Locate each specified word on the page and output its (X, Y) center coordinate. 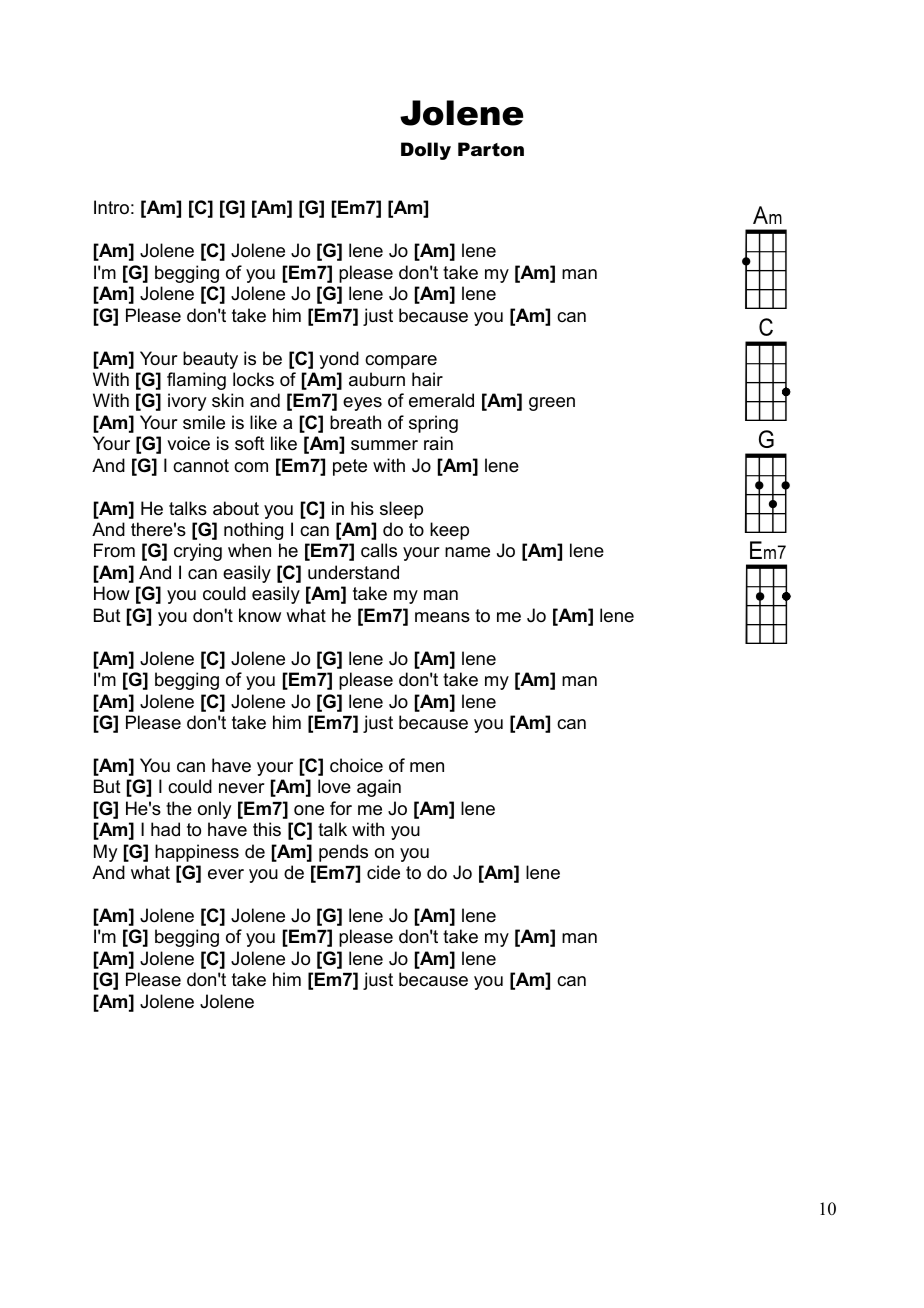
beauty (210, 360)
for (341, 808)
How (112, 593)
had (165, 829)
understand (353, 572)
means (442, 617)
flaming (196, 381)
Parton (491, 149)
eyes (362, 404)
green (552, 404)
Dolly (426, 151)
